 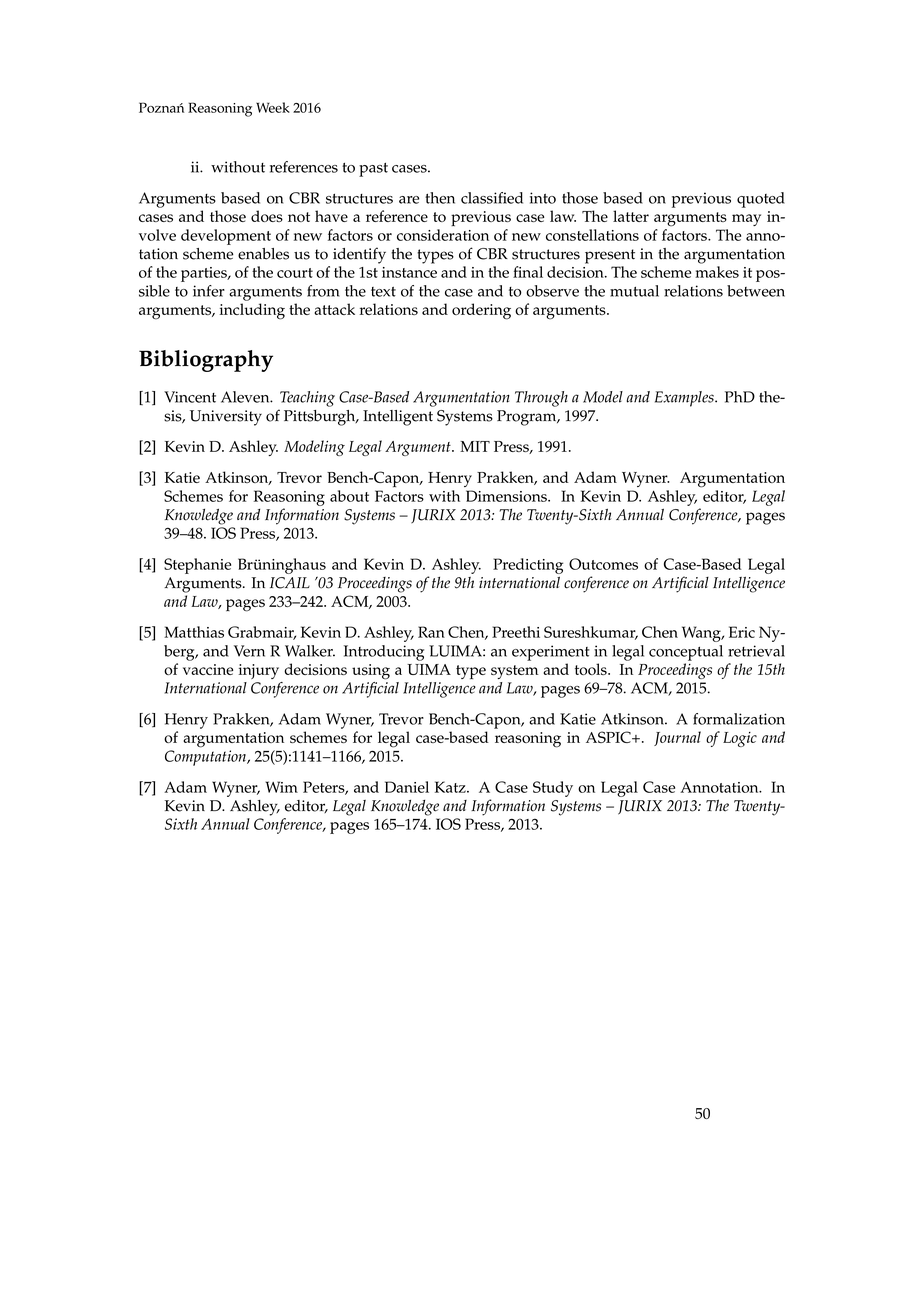 What do you see at coordinates (451, 787) in the screenshot?
I see `Katz` at bounding box center [451, 787].
